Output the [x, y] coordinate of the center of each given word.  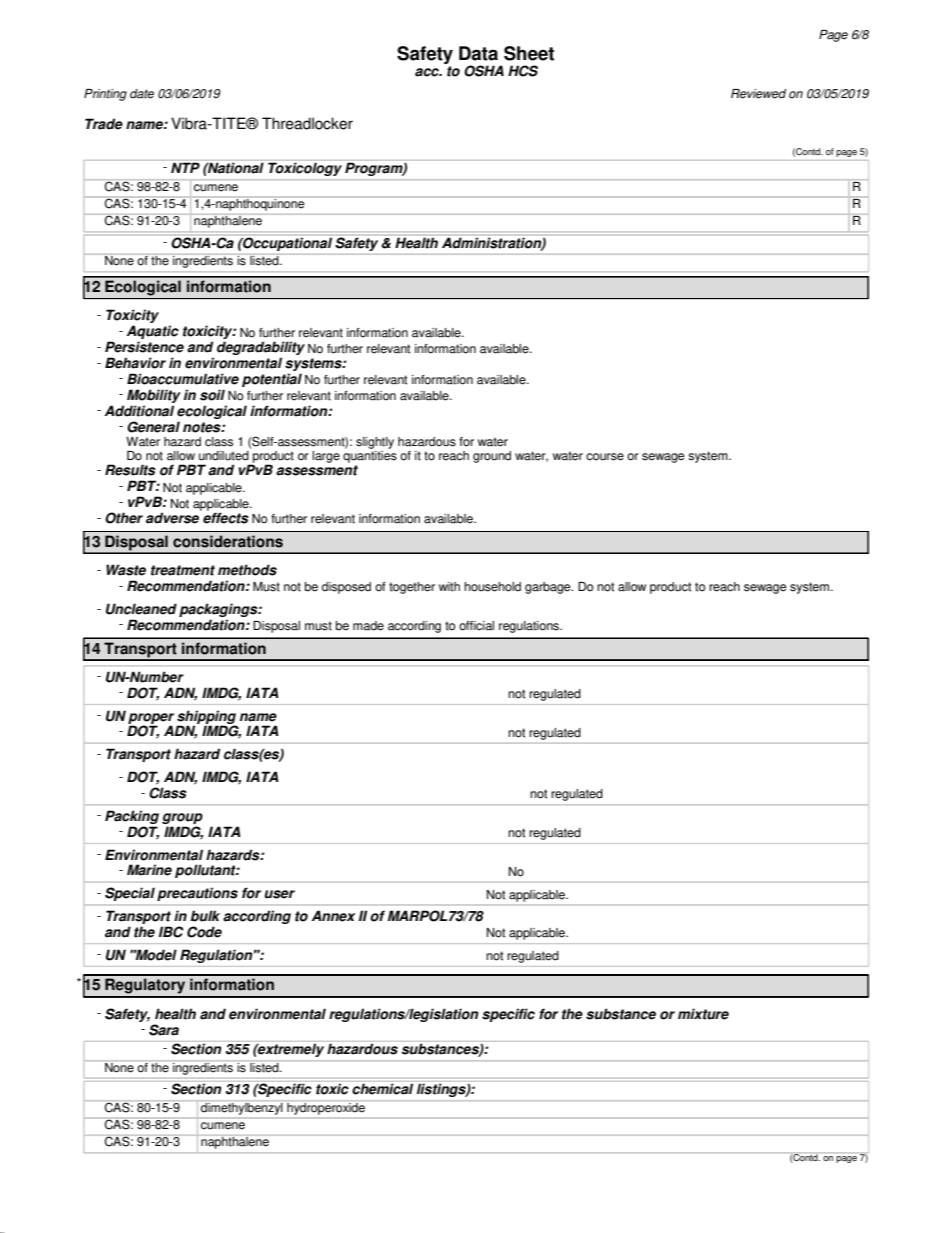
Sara [164, 1030]
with [449, 587]
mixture [703, 1014]
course [605, 457]
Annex [333, 916]
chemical [383, 1088]
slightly [375, 443]
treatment [183, 570]
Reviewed [758, 94]
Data [478, 53]
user [280, 894]
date [142, 94]
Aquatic [153, 333]
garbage [549, 588]
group [182, 818]
